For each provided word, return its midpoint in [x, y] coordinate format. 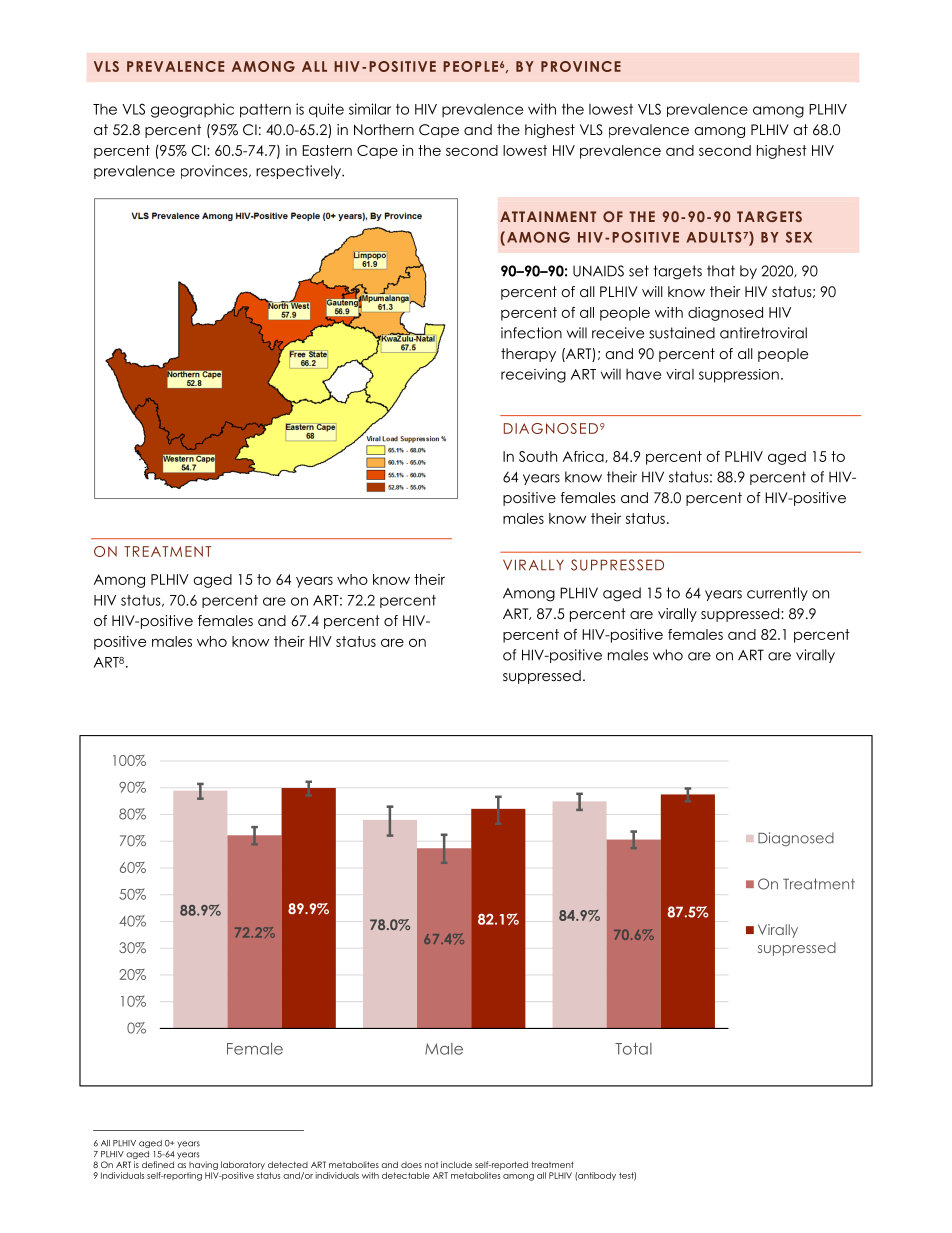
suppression [739, 376]
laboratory [243, 1165]
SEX [799, 237]
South [538, 456]
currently [777, 594]
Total [633, 1049]
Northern [384, 129]
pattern [265, 111]
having [203, 1165]
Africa [584, 457]
